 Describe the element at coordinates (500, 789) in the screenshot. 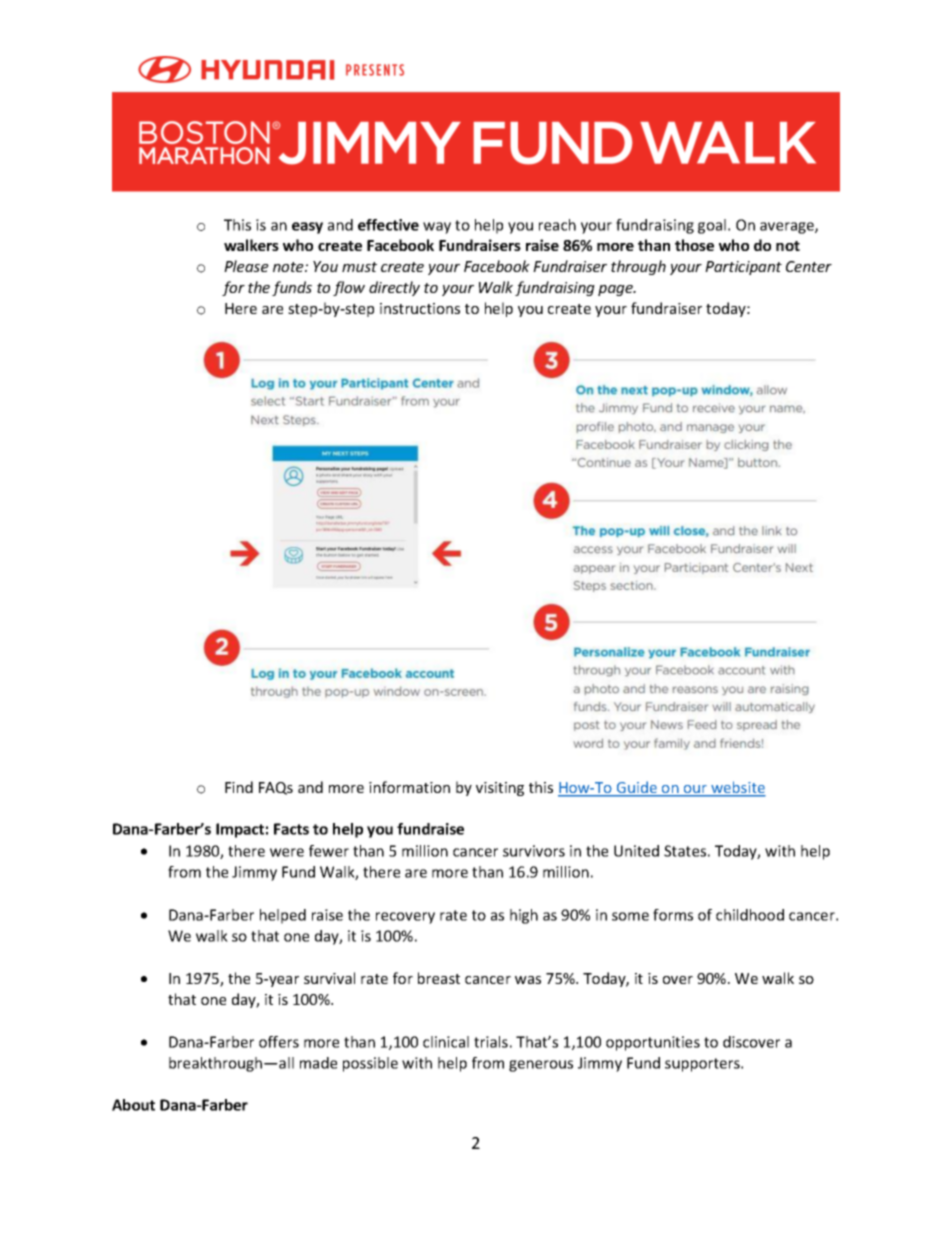

I see `visiting` at that location.
